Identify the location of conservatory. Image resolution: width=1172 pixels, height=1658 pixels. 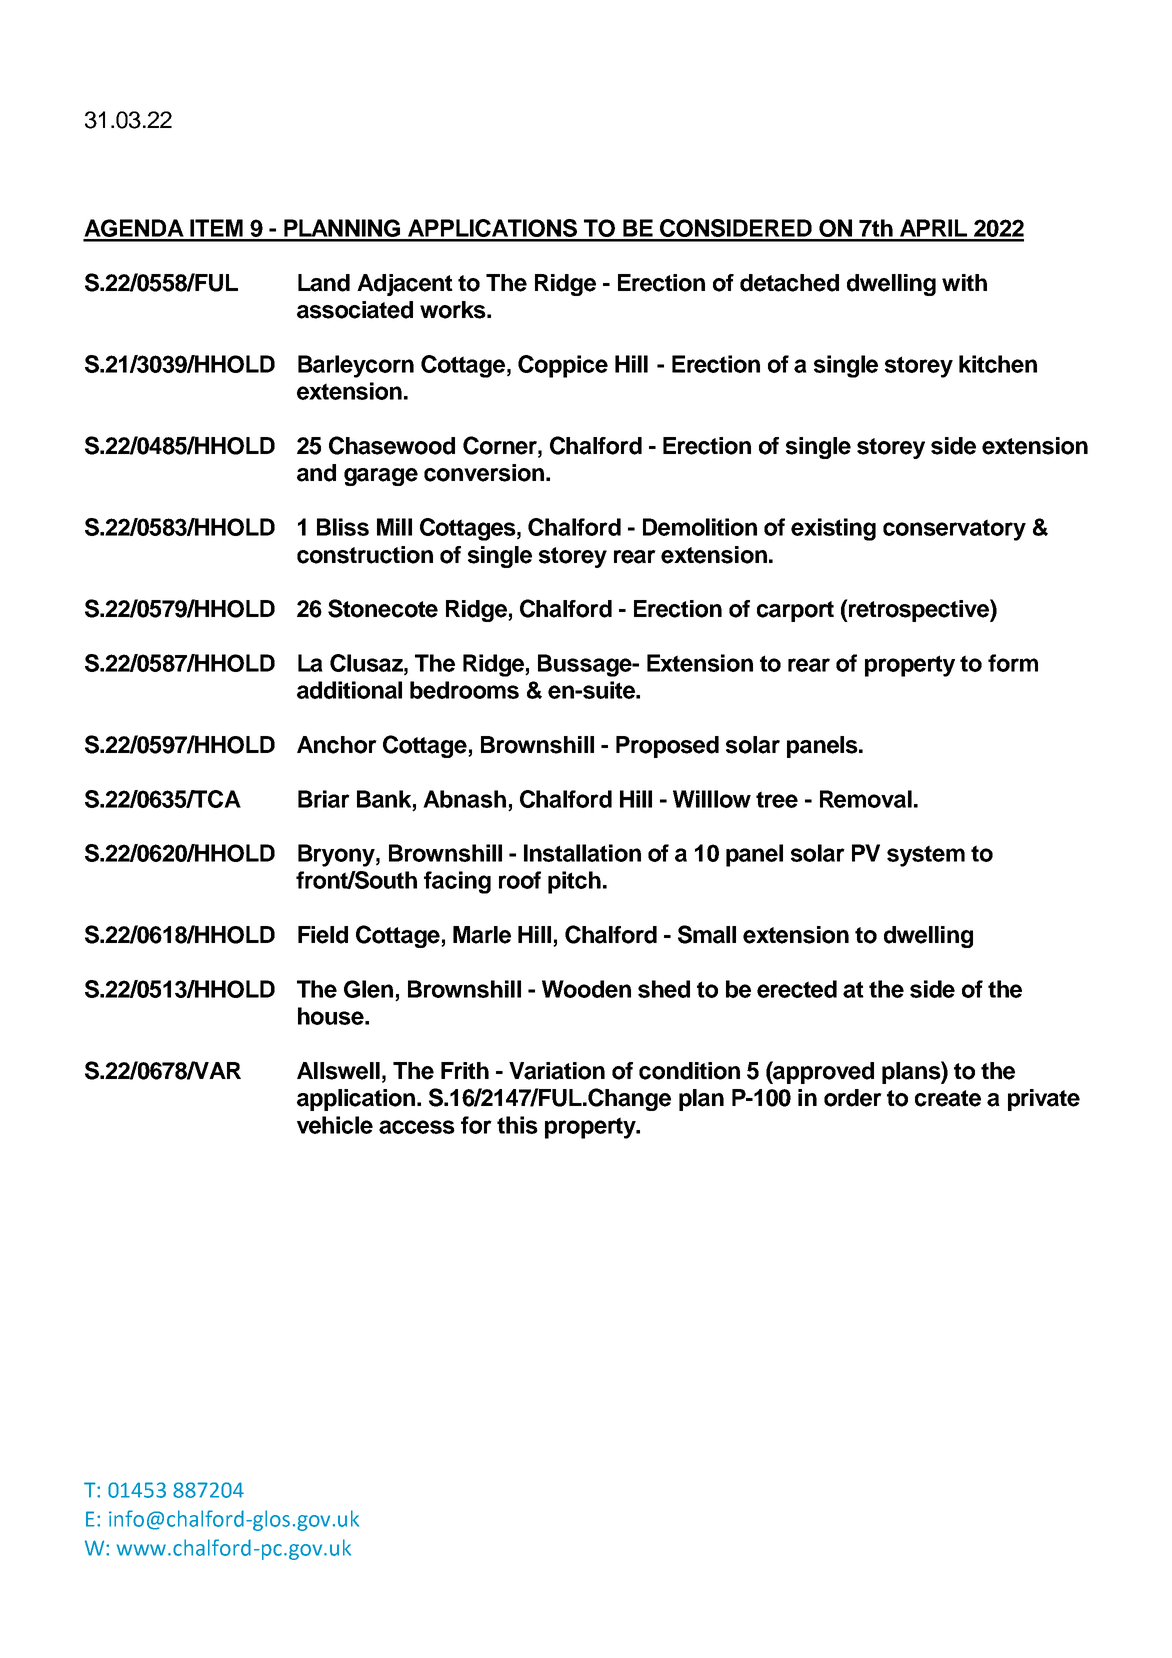
(954, 530).
